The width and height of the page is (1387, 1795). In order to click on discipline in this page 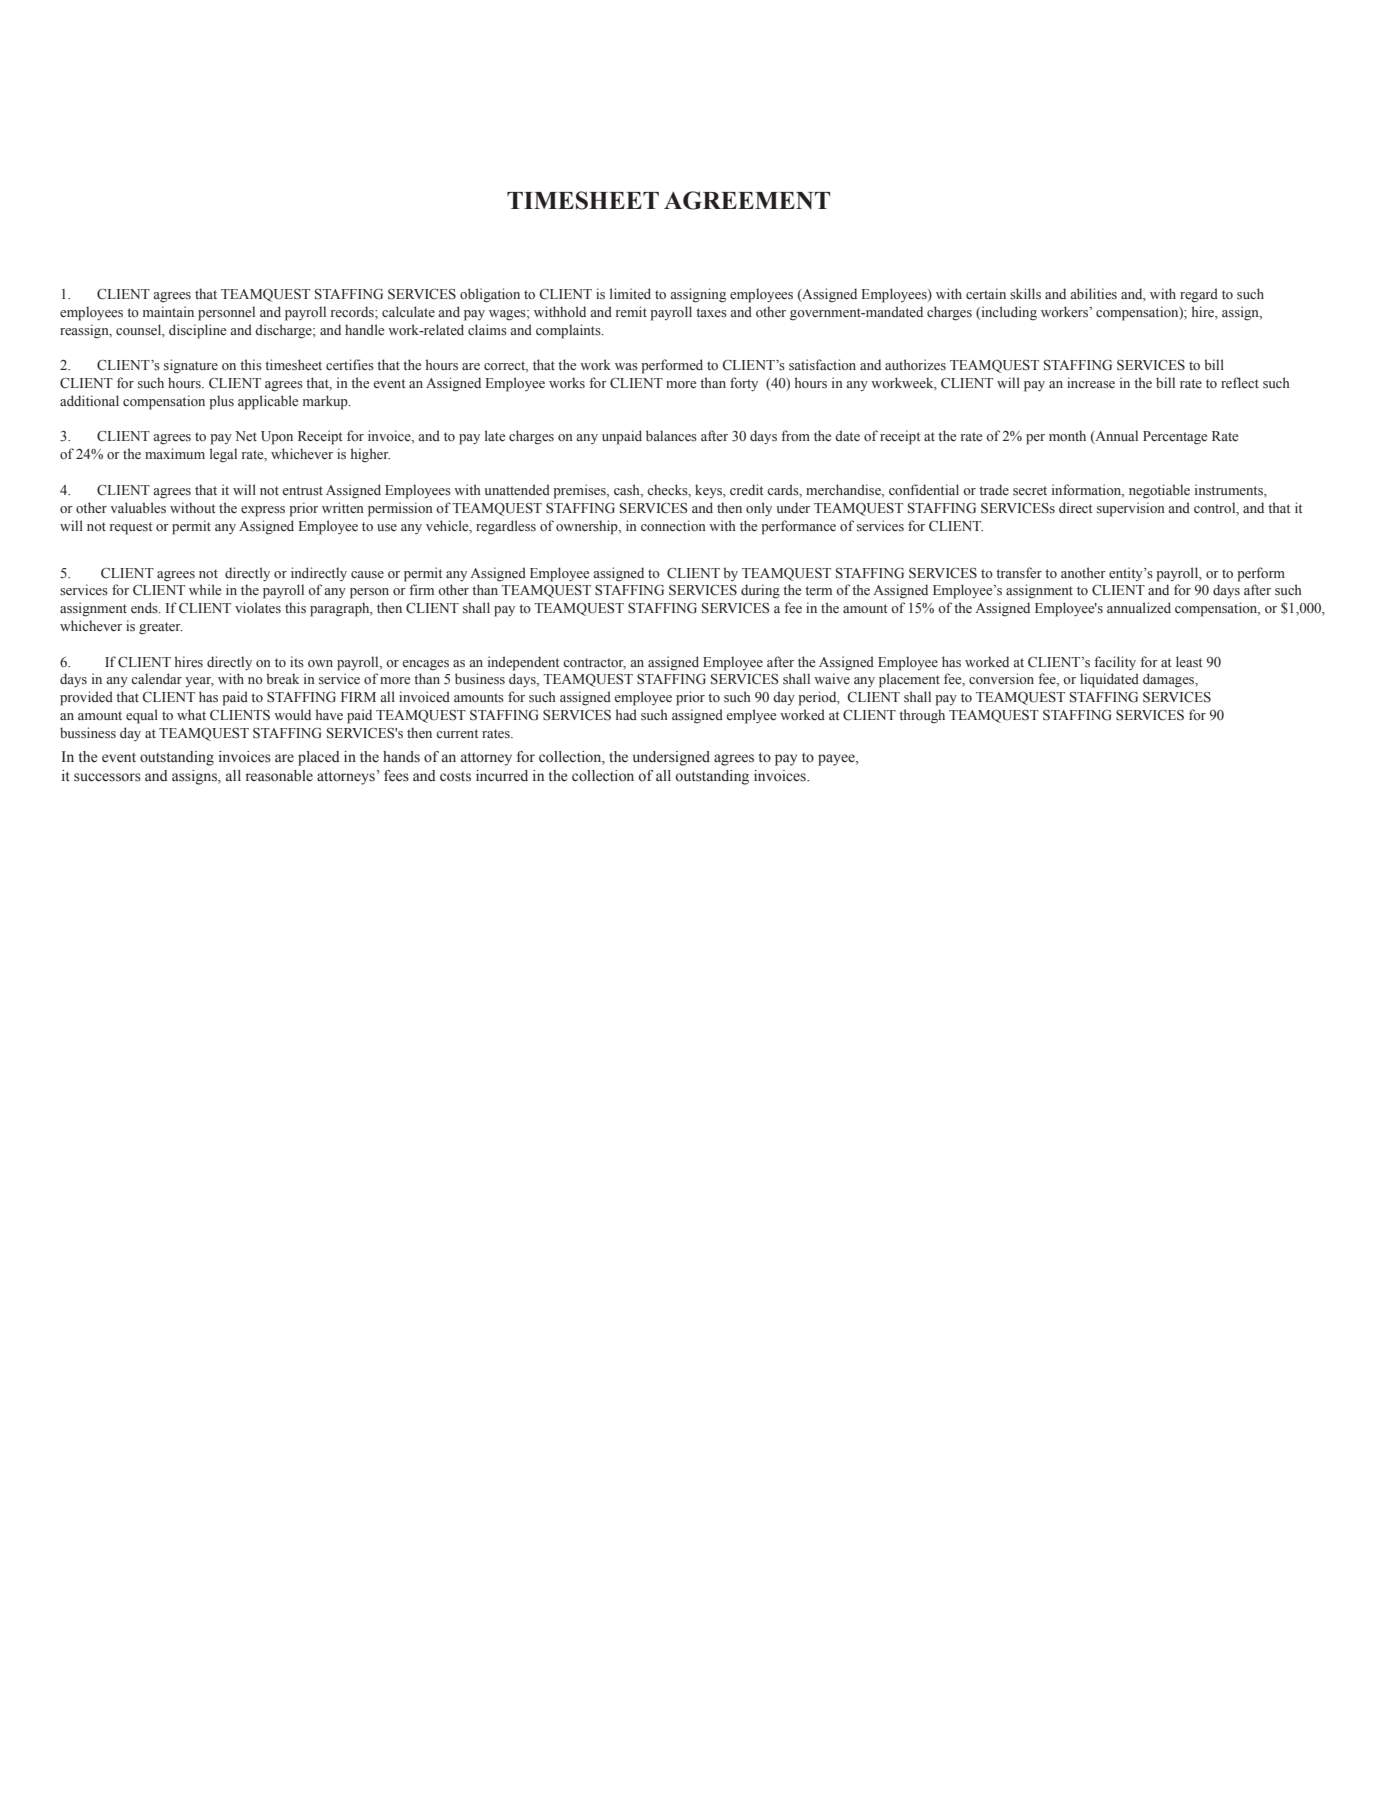, I will do `click(197, 331)`.
